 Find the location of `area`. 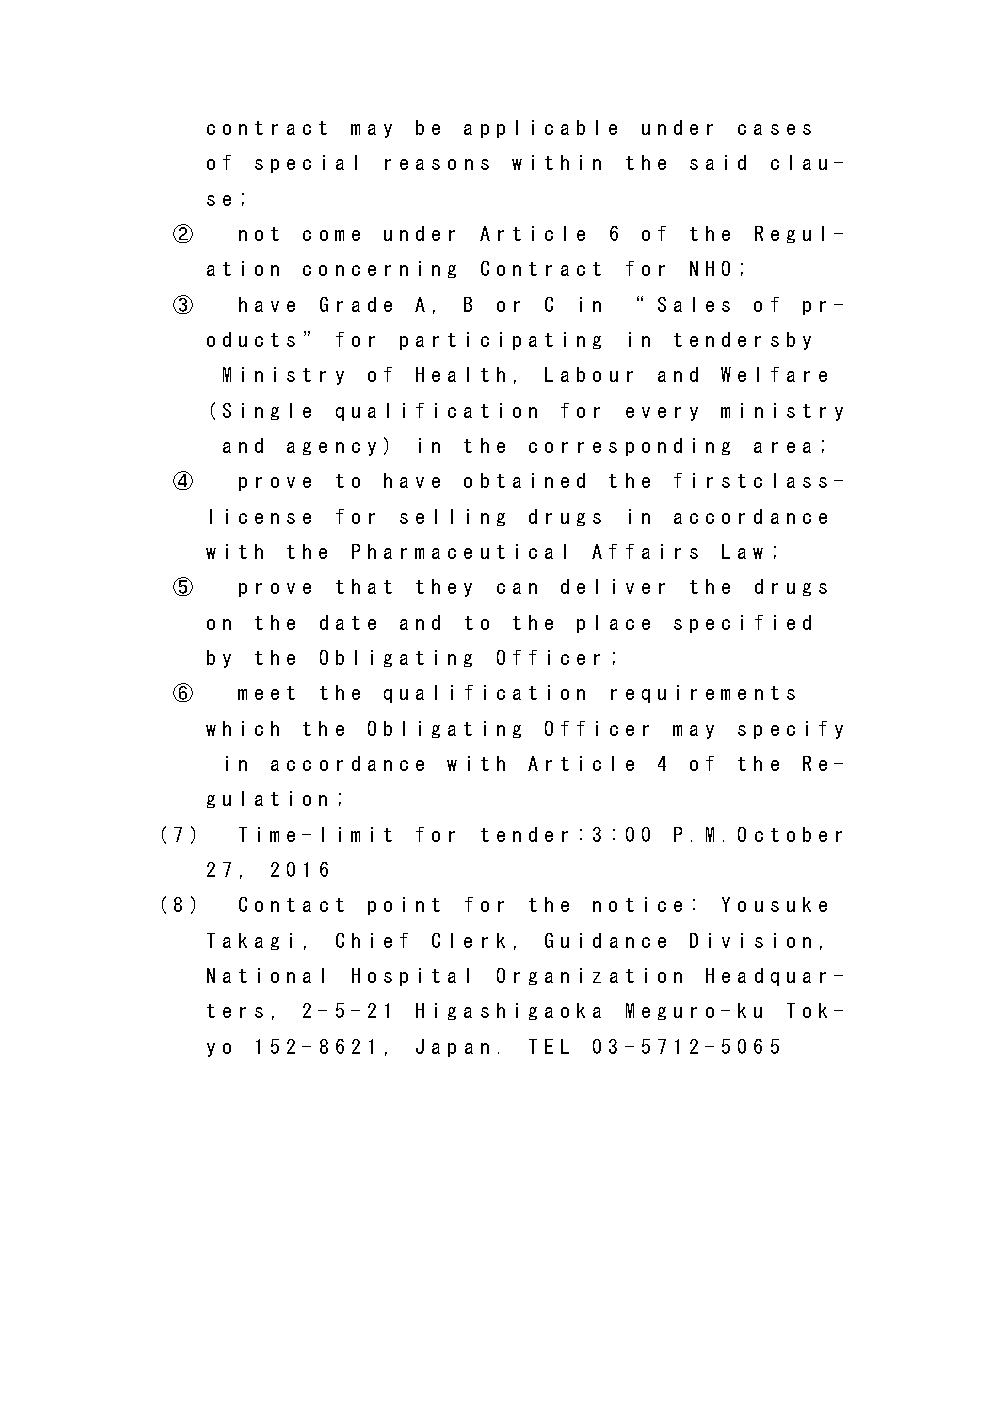

area is located at coordinates (782, 447).
